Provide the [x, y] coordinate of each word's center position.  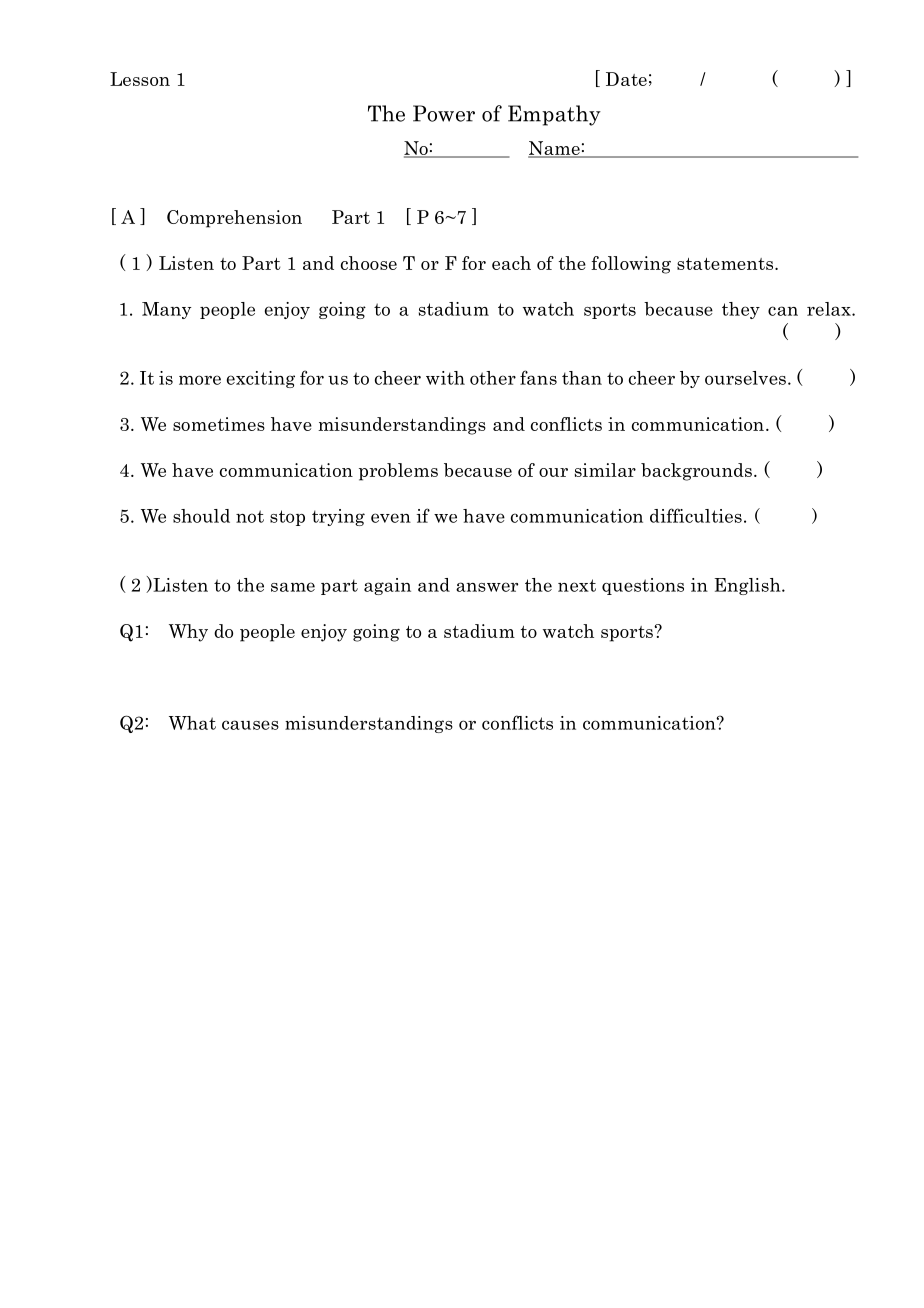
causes [250, 725]
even [391, 518]
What [192, 723]
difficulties [696, 515]
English [748, 586]
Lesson [140, 79]
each [511, 263]
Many [166, 310]
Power [444, 113]
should [201, 516]
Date [626, 79]
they [741, 310]
